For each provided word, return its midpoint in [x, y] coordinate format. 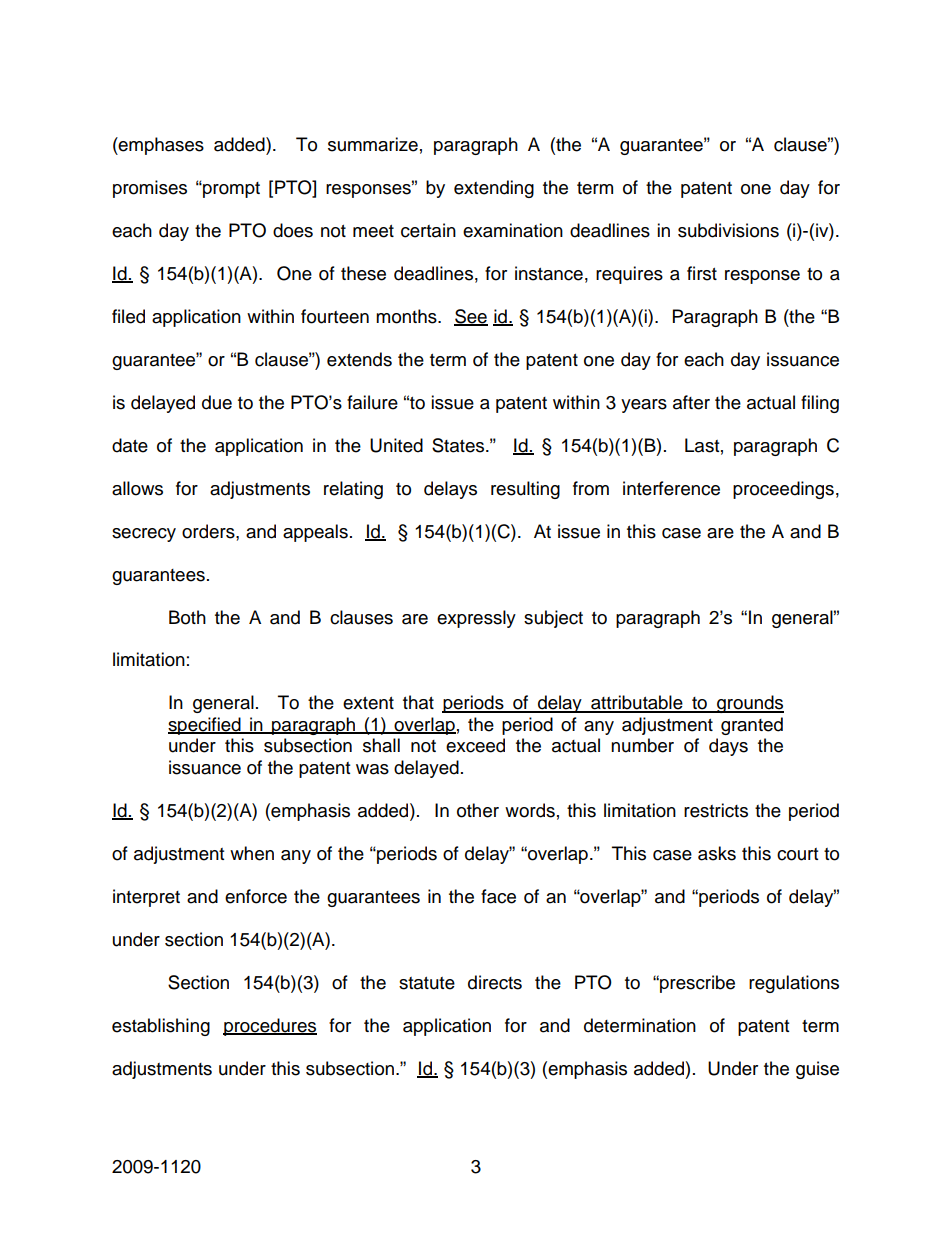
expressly [476, 619]
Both [187, 617]
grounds [749, 704]
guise [817, 1070]
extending [494, 189]
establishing [161, 1027]
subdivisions [728, 230]
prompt [230, 190]
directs [495, 982]
